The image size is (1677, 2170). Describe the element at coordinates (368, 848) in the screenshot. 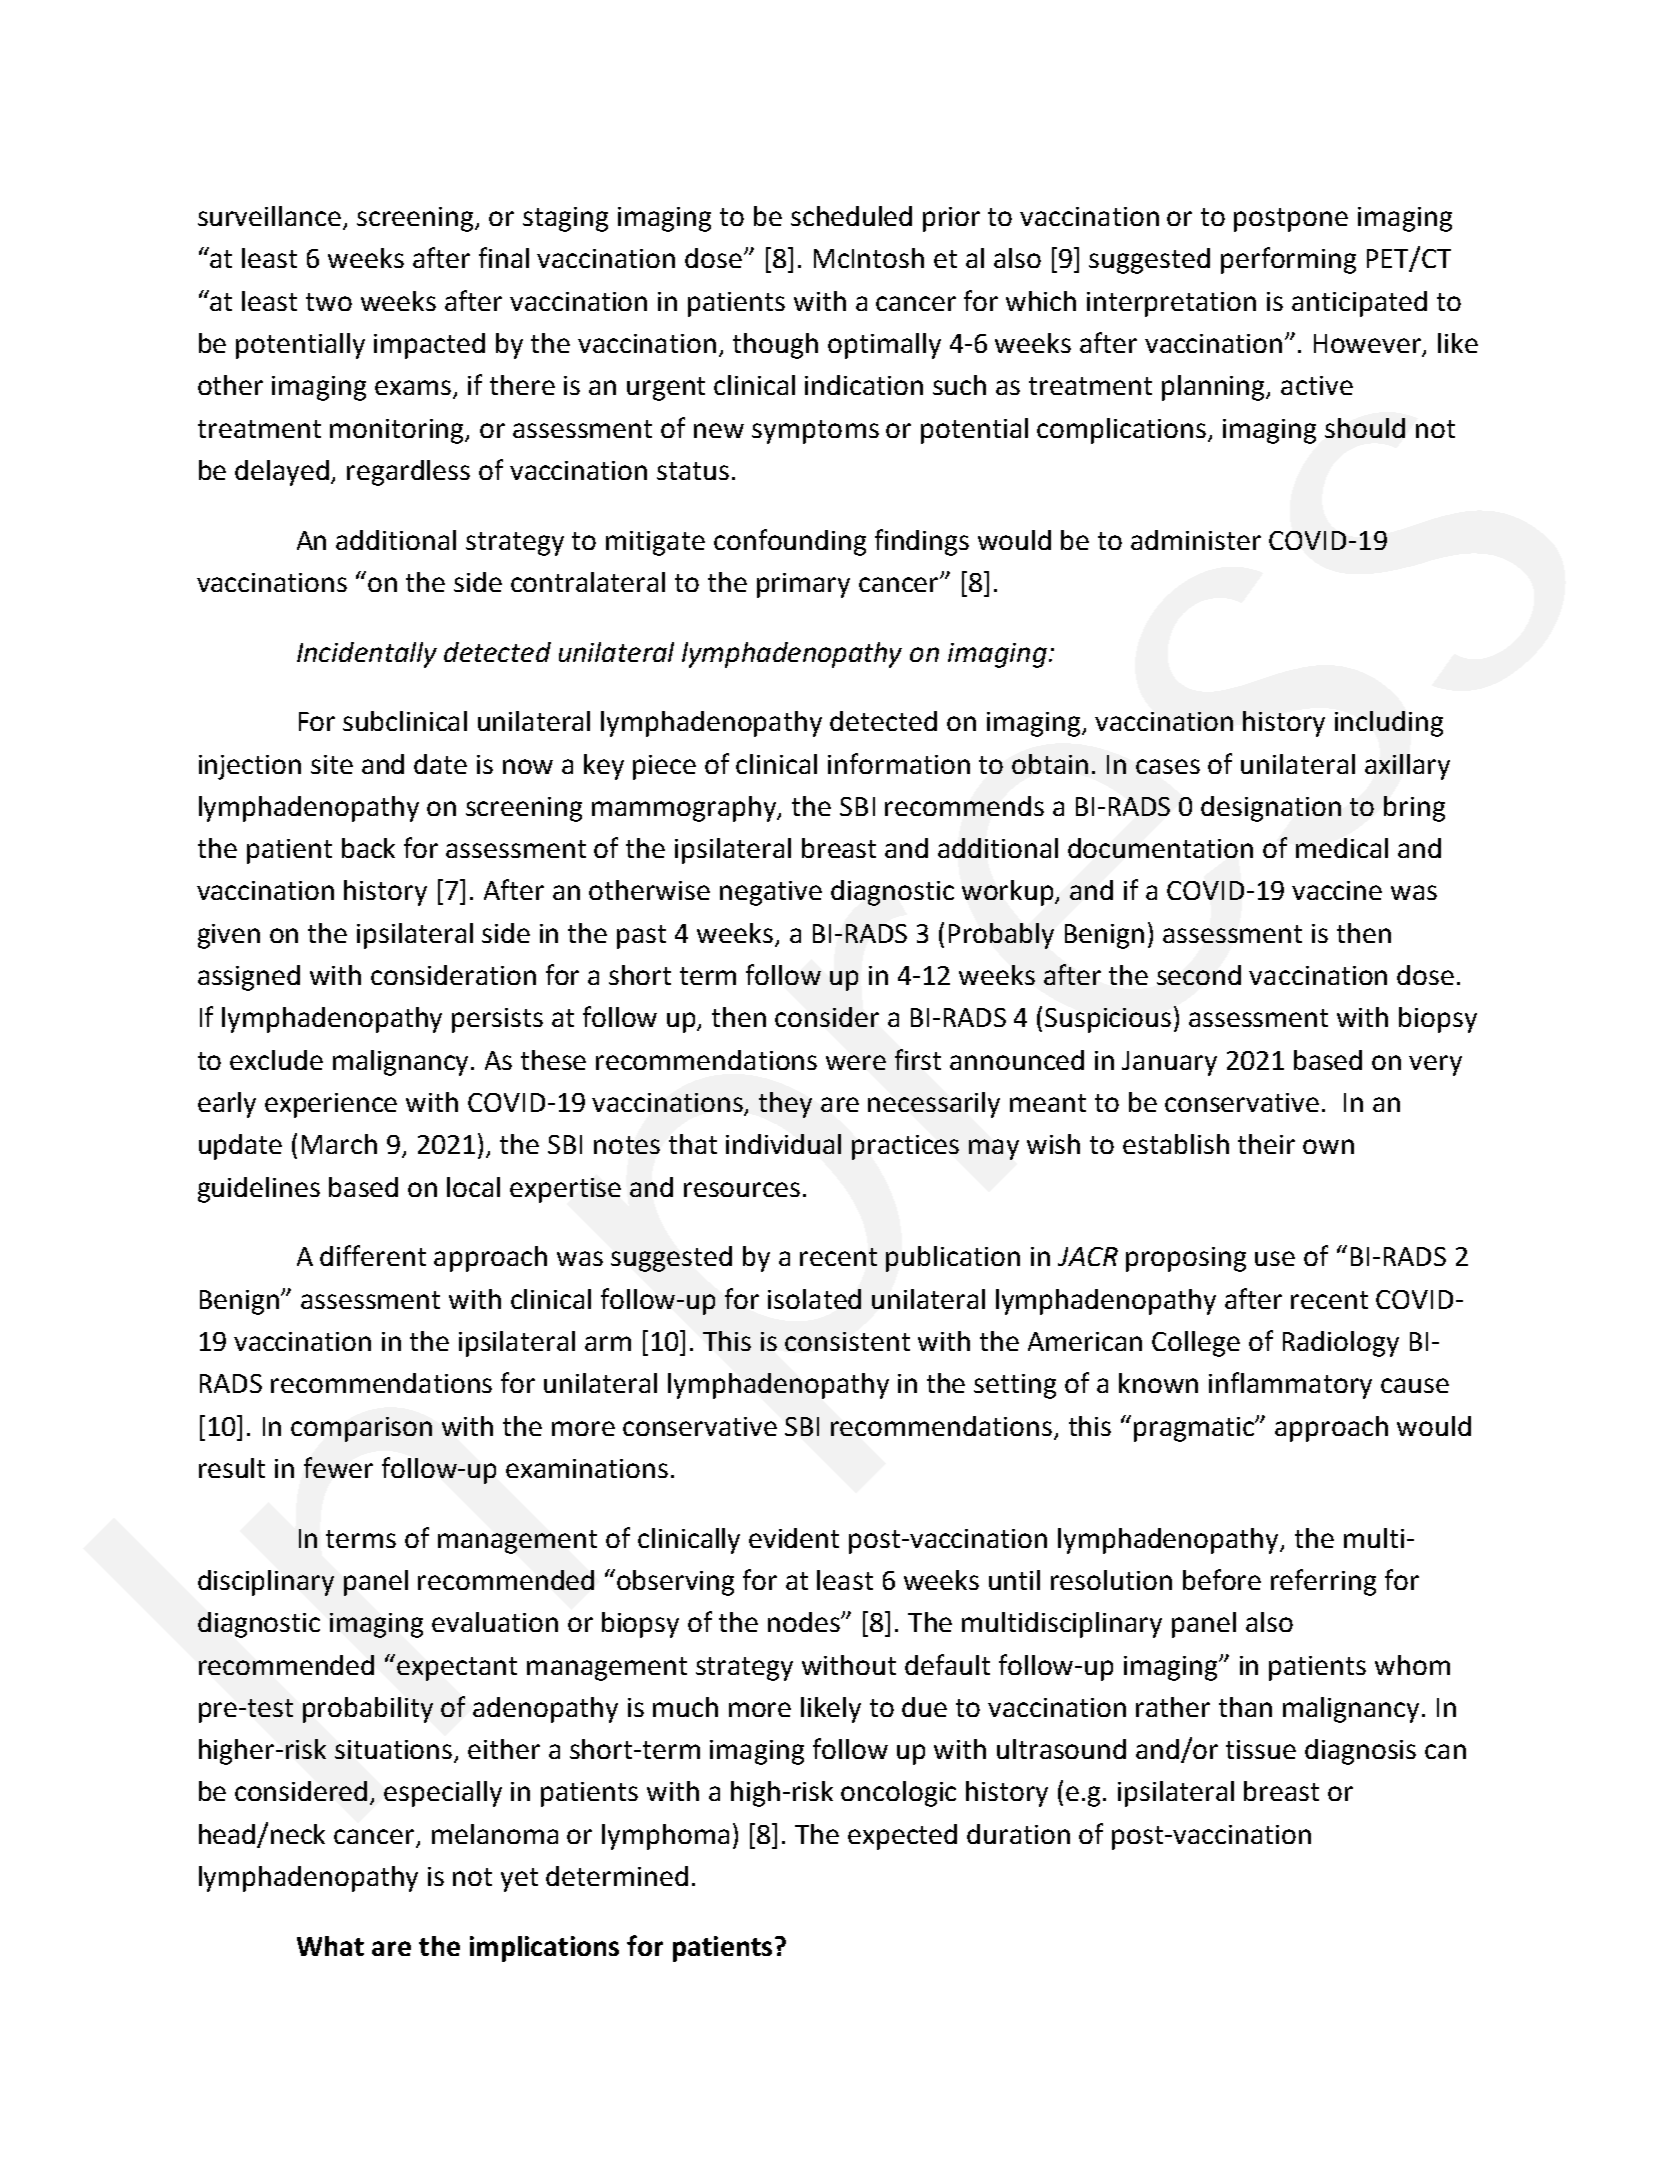

I see `back` at that location.
